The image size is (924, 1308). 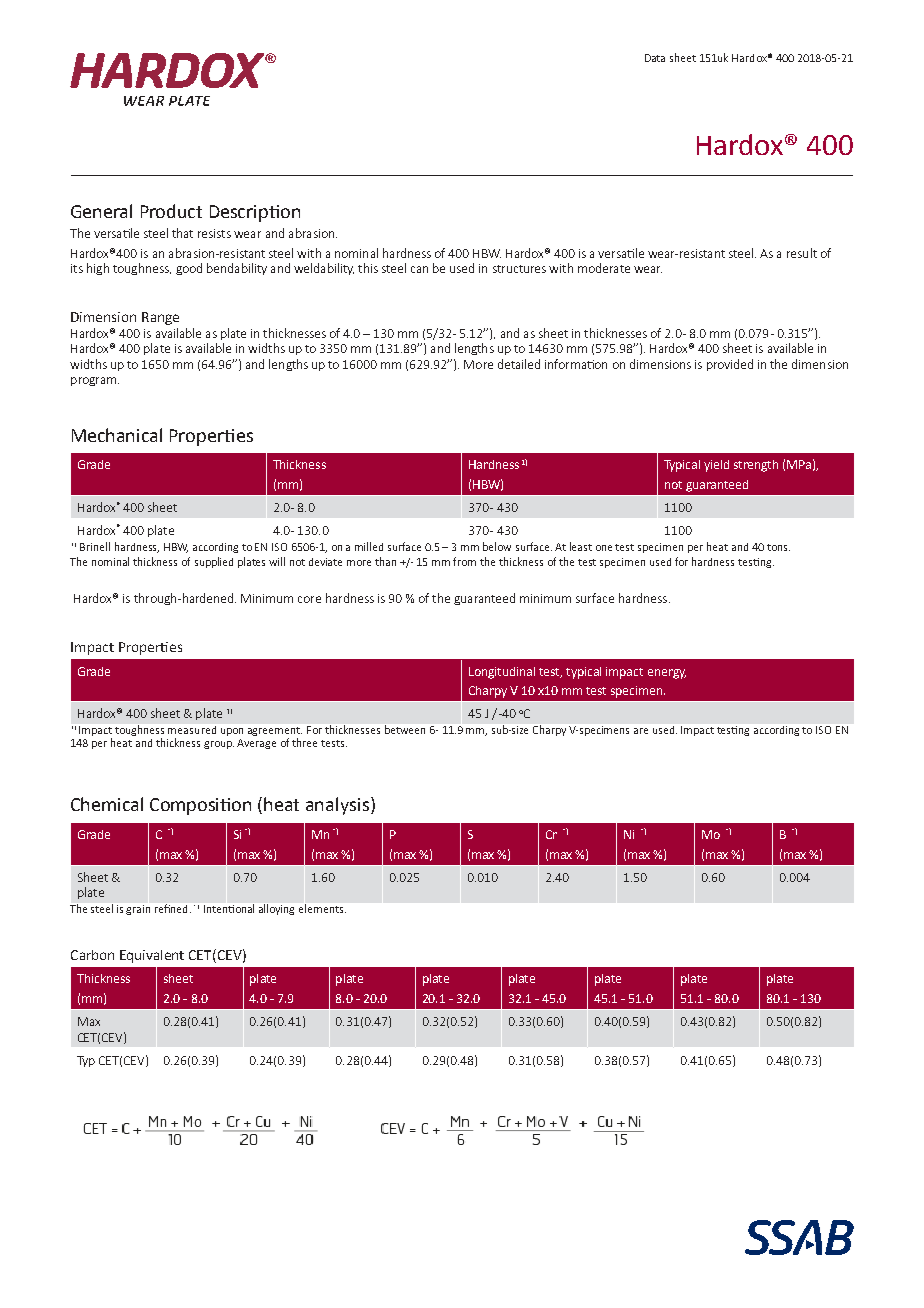 What do you see at coordinates (171, 211) in the page?
I see `Product` at bounding box center [171, 211].
